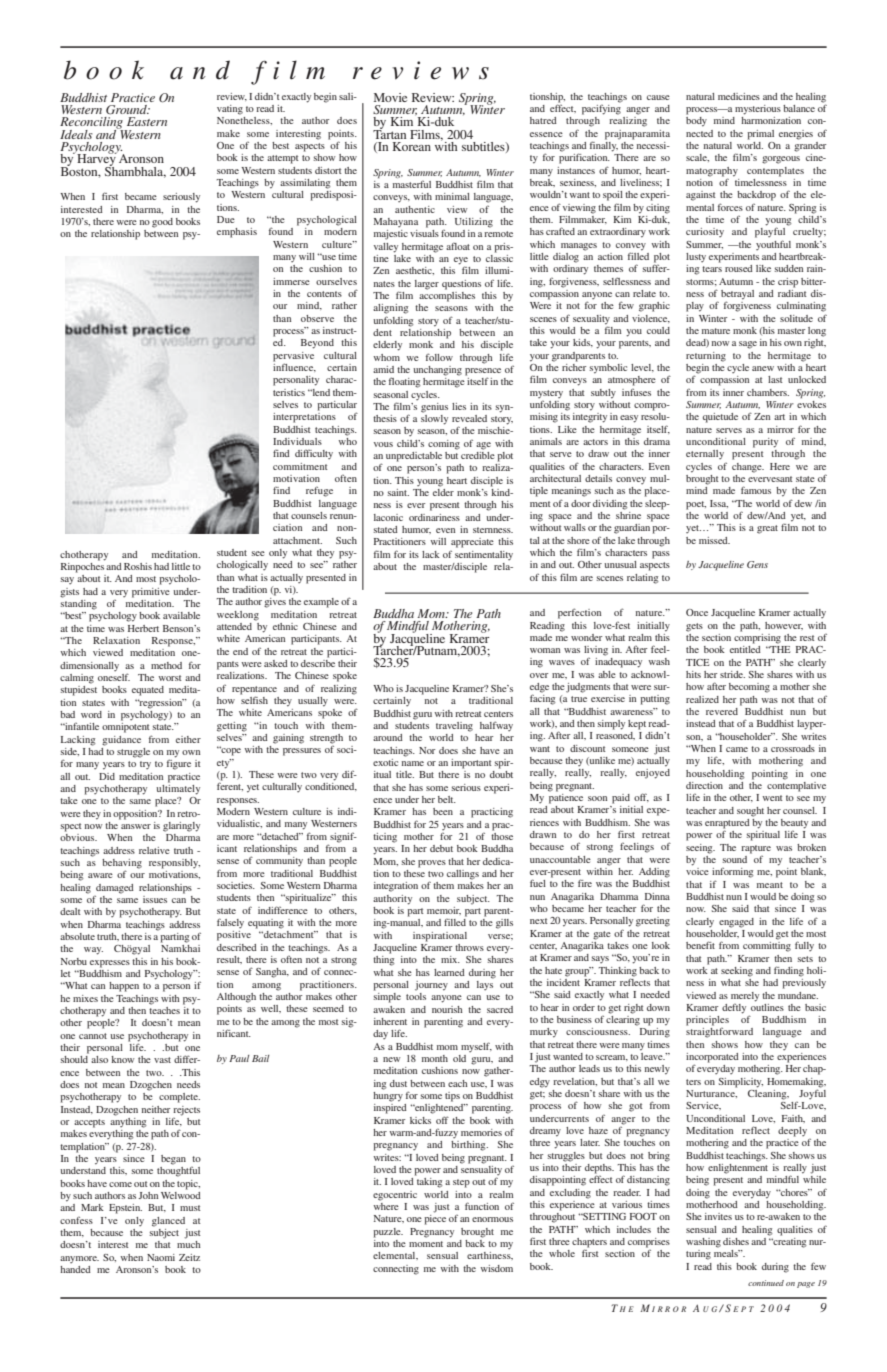 The image size is (887, 1372). Describe the element at coordinates (696, 122) in the image. I see `body` at that location.
